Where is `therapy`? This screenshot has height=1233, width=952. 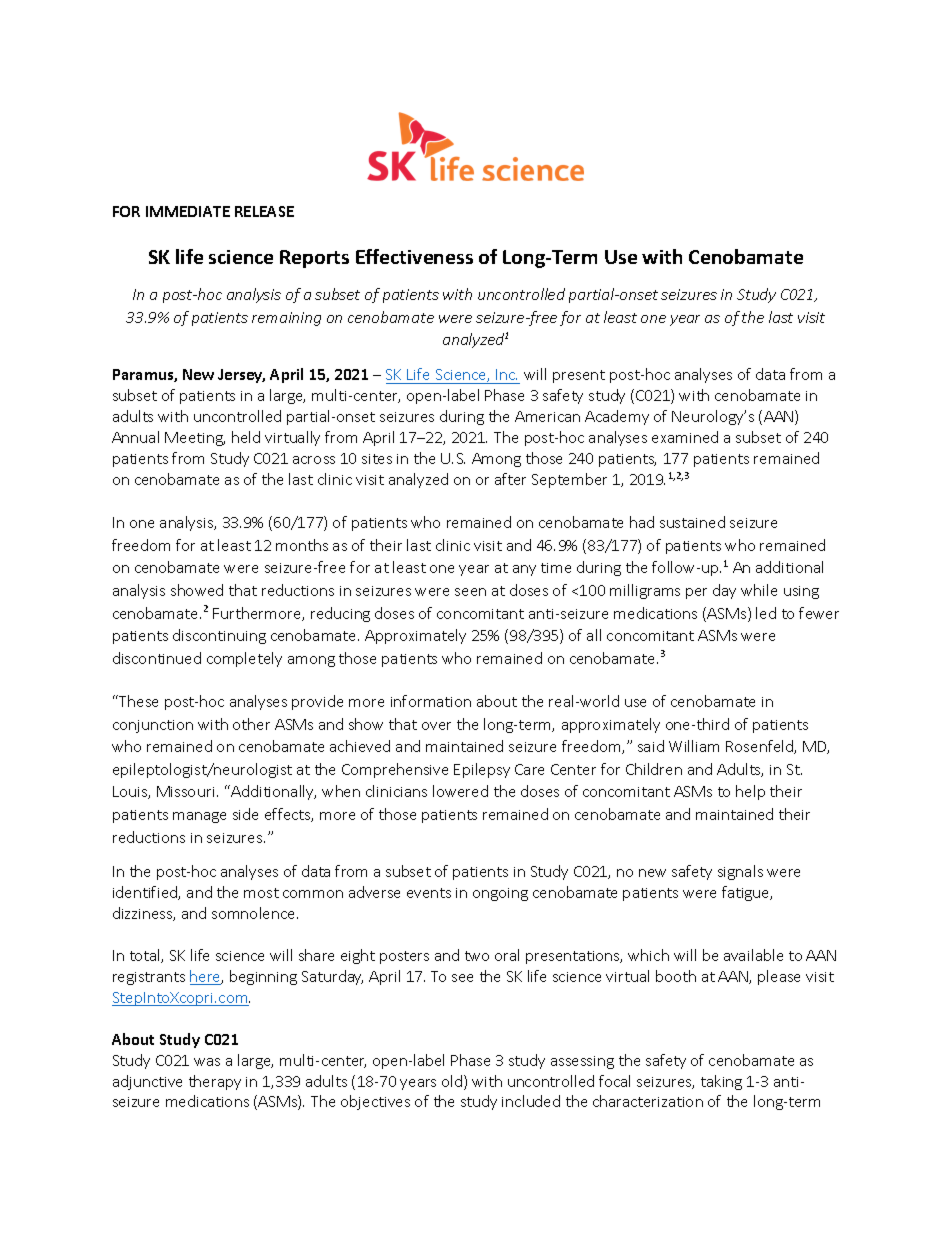
therapy is located at coordinates (215, 1082).
